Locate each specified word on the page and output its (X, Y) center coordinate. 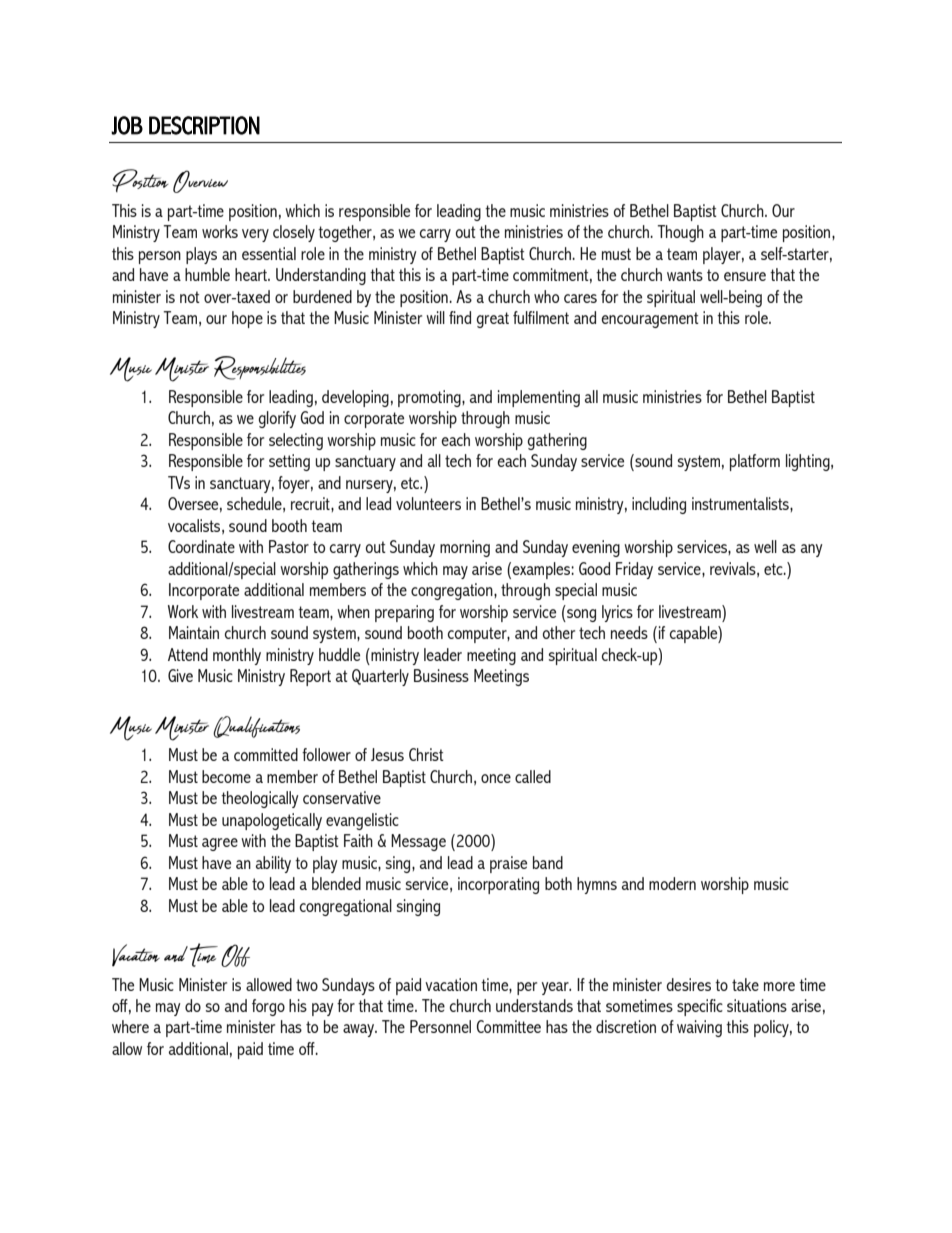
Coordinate (201, 546)
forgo (268, 1007)
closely (294, 233)
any (812, 550)
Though (680, 233)
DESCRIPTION (204, 125)
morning (465, 548)
